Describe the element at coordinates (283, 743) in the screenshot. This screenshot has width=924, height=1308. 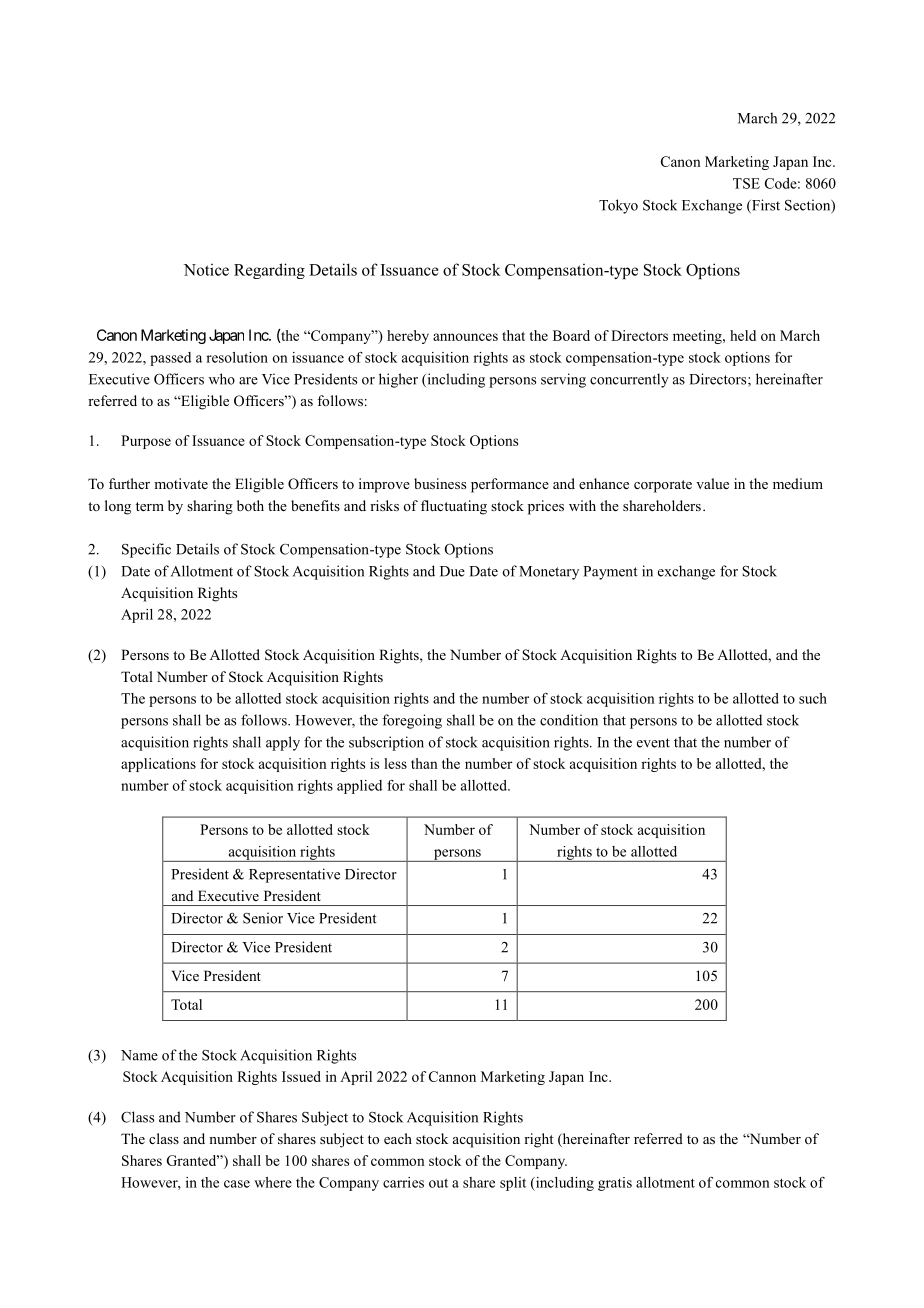
I see `apply` at that location.
